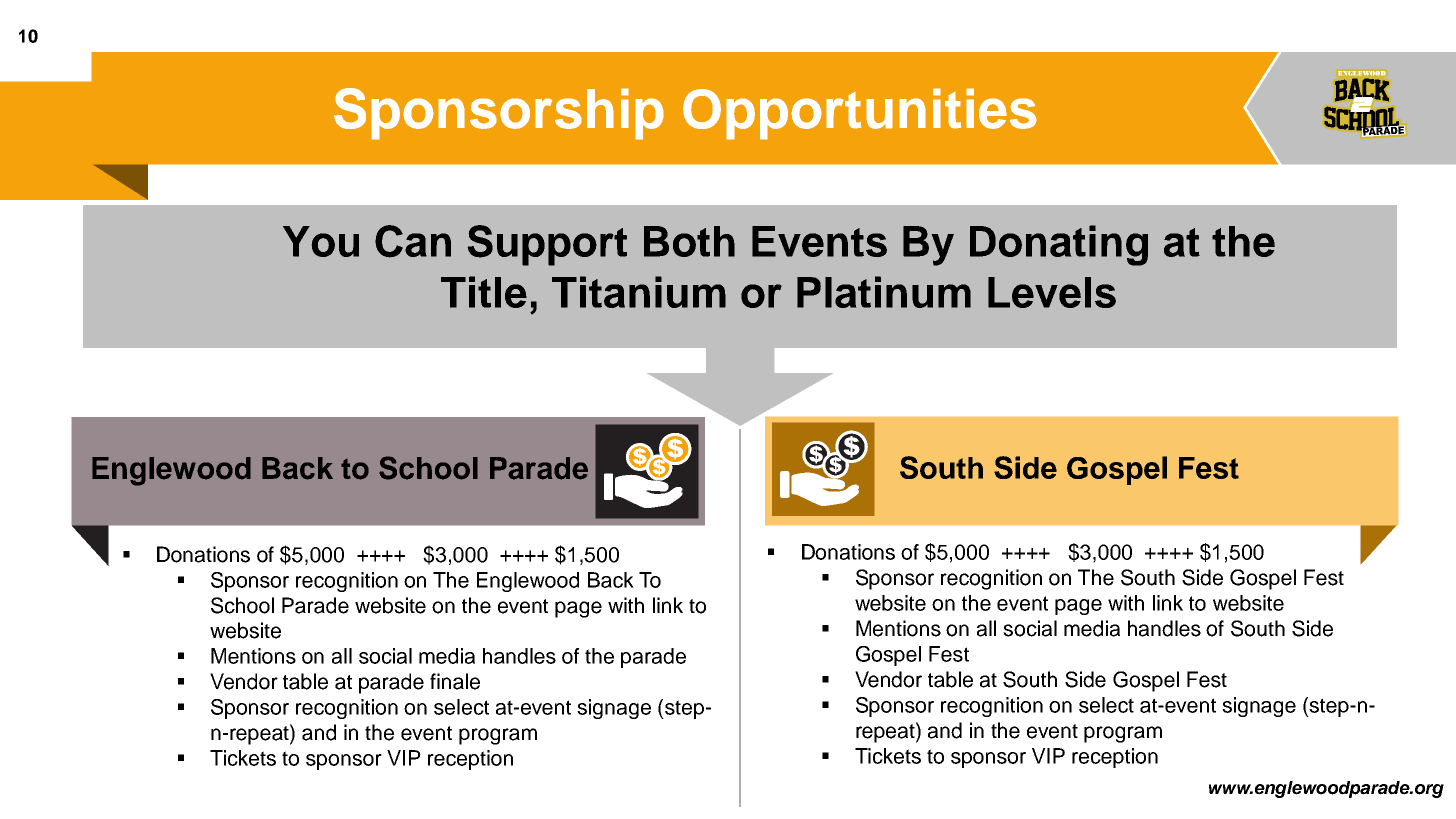  Describe the element at coordinates (484, 292) in the screenshot. I see `Title` at that location.
